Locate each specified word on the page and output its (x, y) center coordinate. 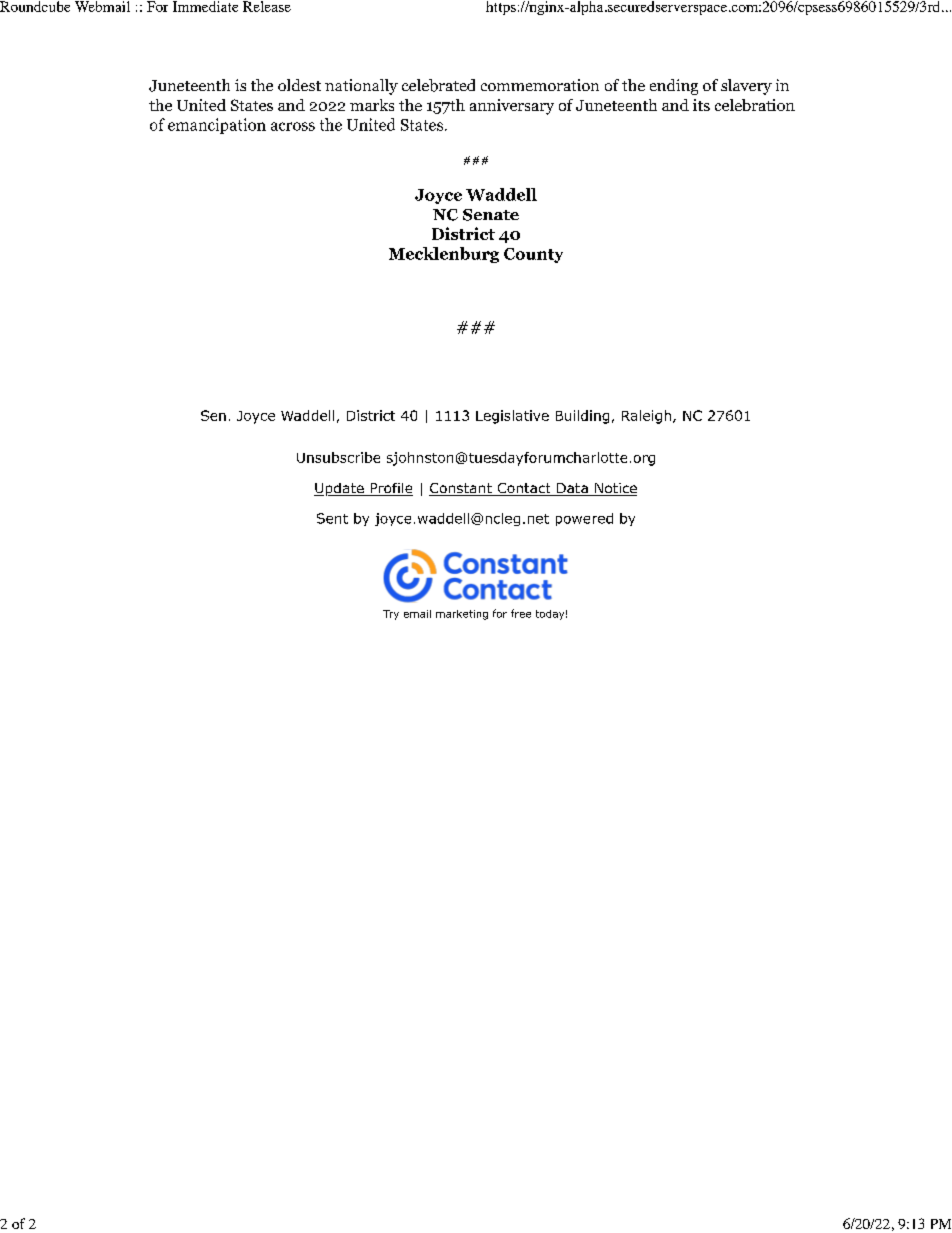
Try (391, 615)
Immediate (205, 6)
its (701, 105)
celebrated (438, 85)
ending (674, 87)
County (533, 255)
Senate (491, 215)
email (417, 614)
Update (340, 489)
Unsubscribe (338, 457)
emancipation (217, 126)
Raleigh (646, 417)
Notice (615, 489)
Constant (461, 489)
